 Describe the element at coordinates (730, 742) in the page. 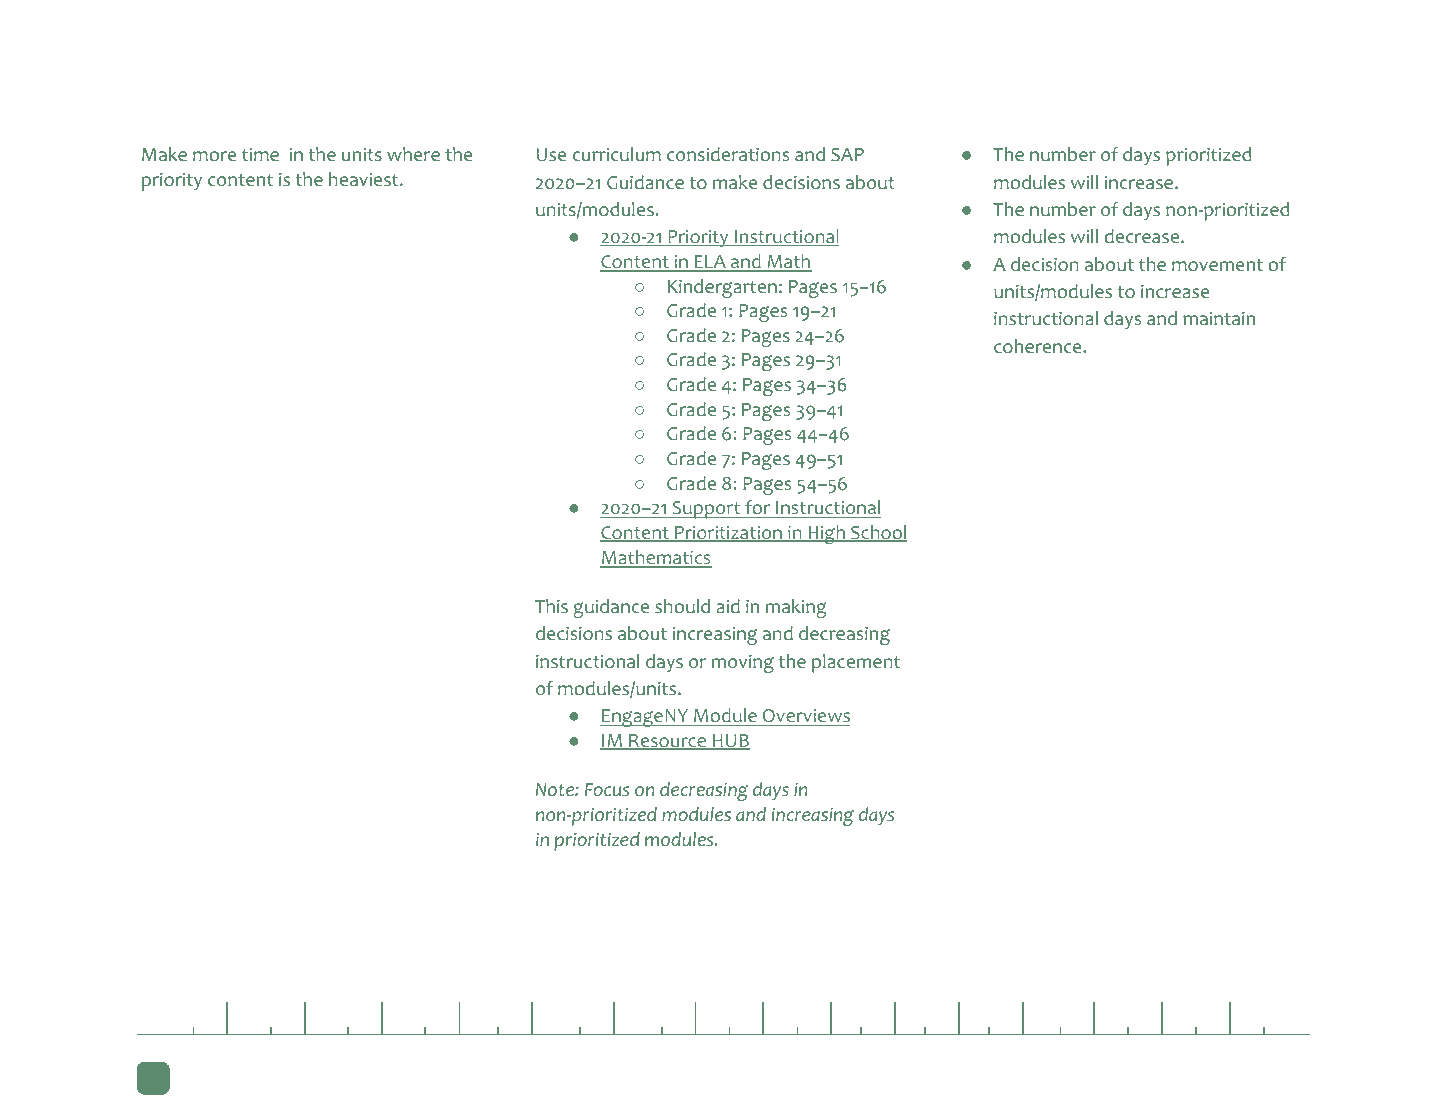

I see `HUB` at that location.
